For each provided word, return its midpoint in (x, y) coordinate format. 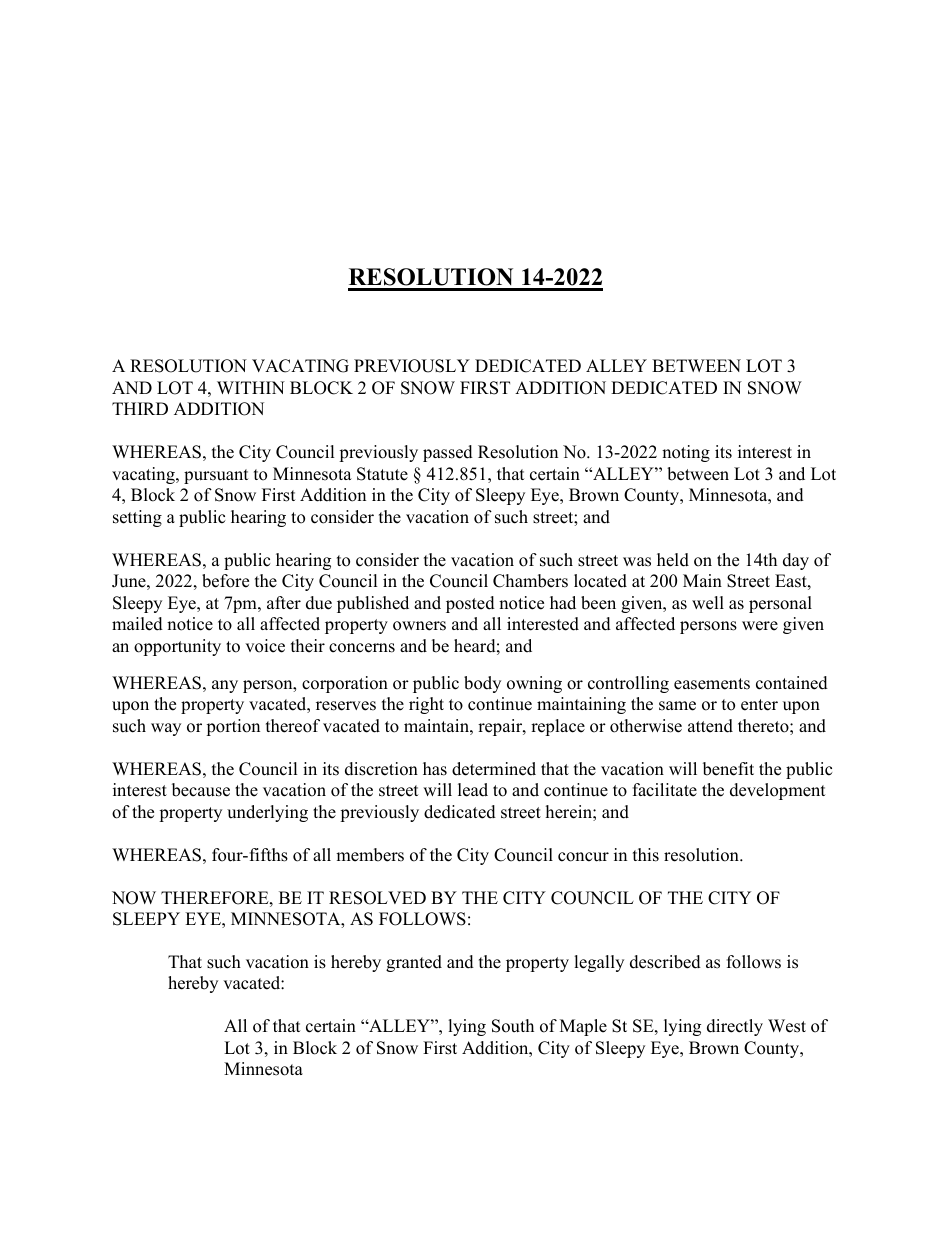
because (201, 790)
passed (448, 453)
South (513, 1026)
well (708, 603)
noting (686, 453)
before (225, 581)
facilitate (665, 790)
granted (414, 963)
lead (473, 790)
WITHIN (251, 387)
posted (470, 604)
